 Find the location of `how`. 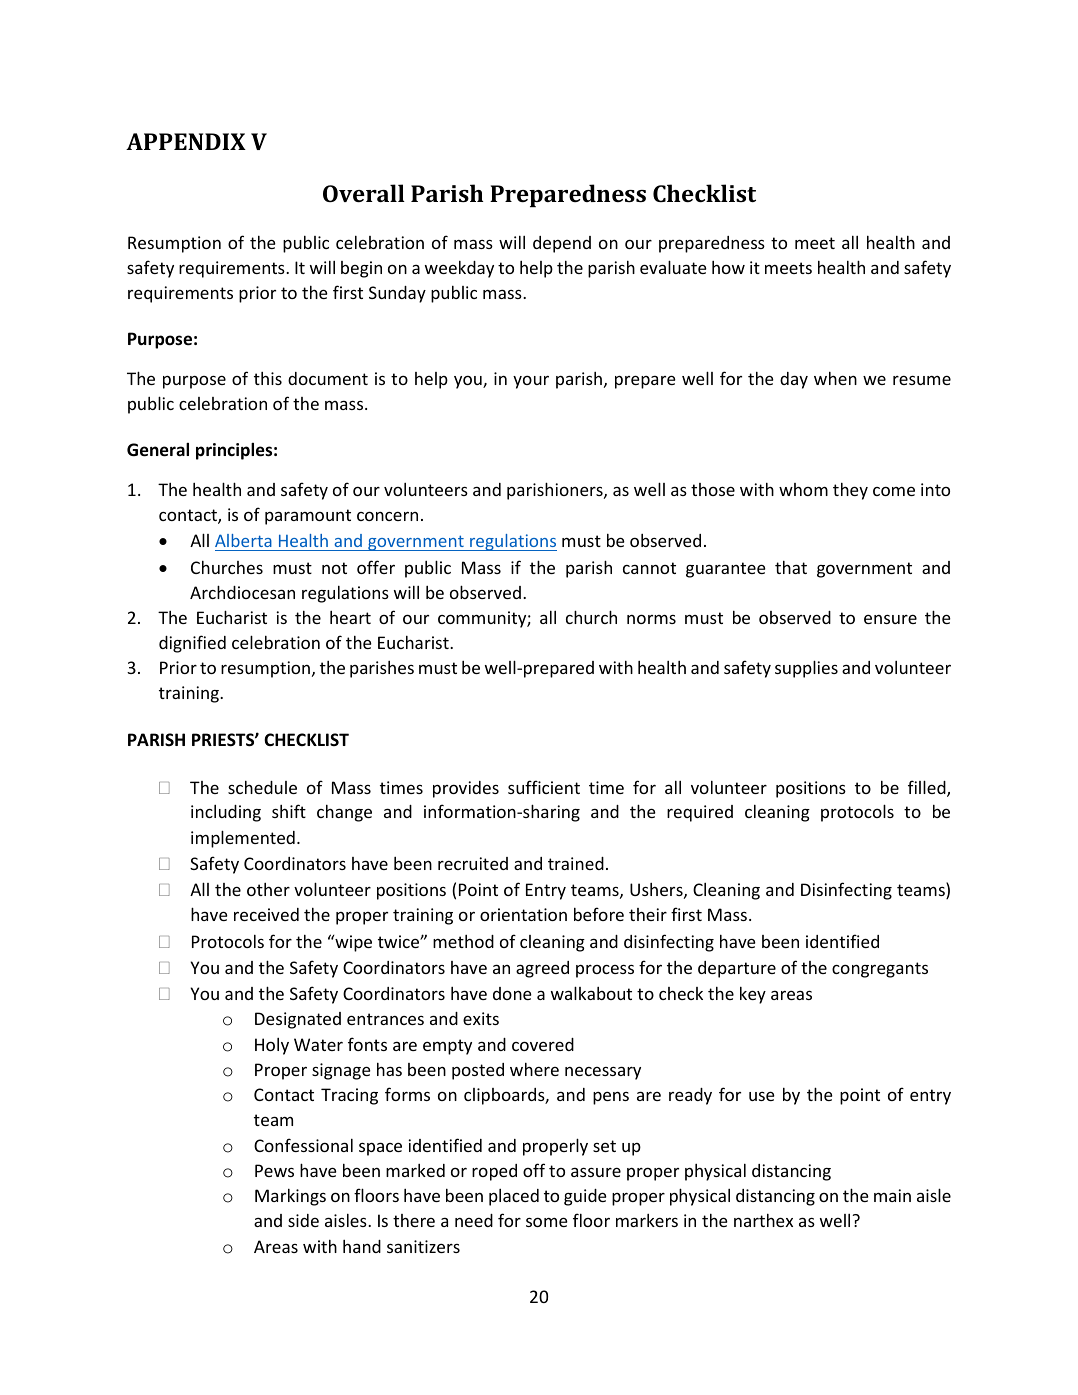

how is located at coordinates (728, 267).
